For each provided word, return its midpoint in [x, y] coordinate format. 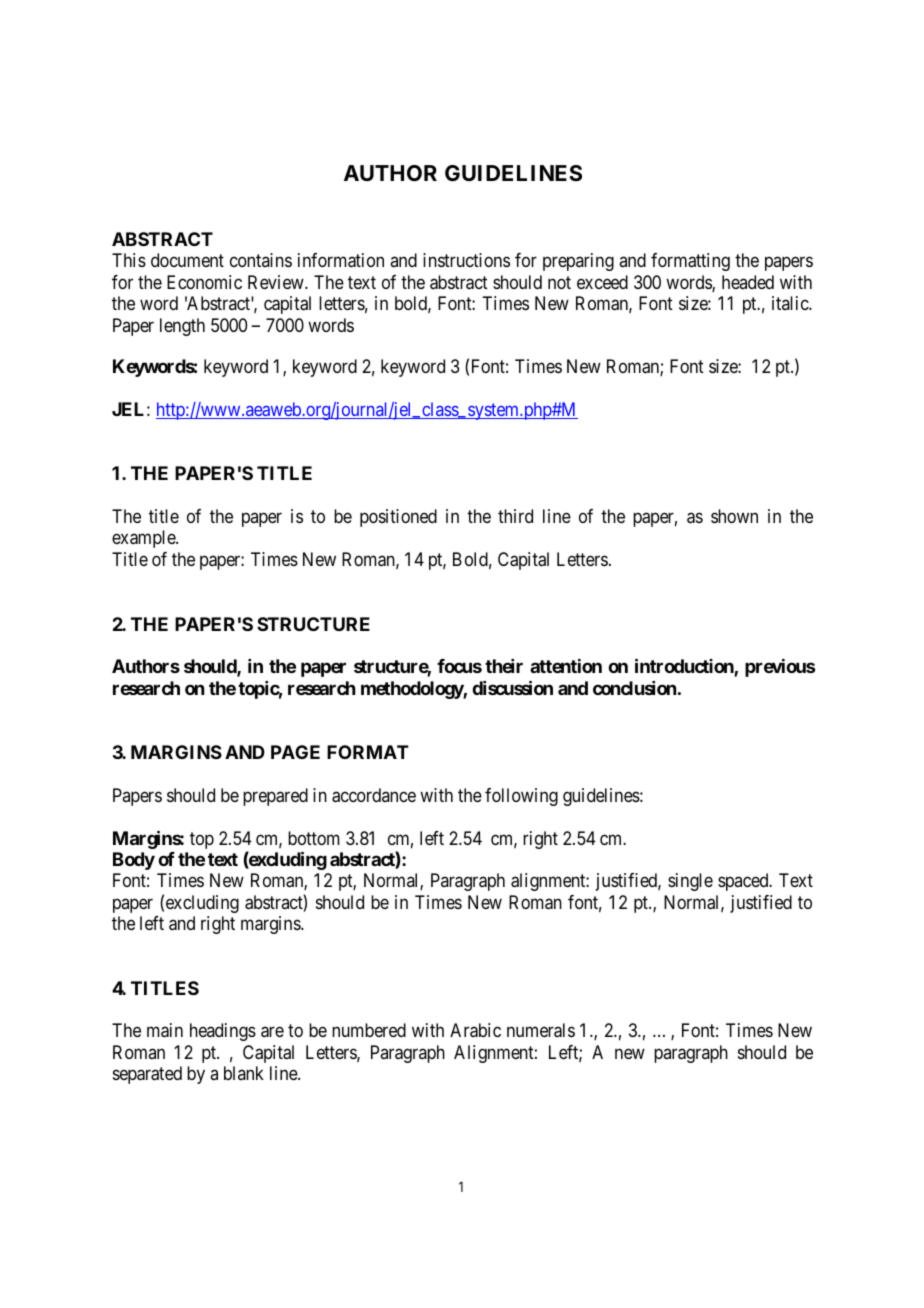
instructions [466, 260]
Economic [204, 282]
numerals [541, 1030]
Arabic [475, 1030]
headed [748, 282]
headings [223, 1032]
